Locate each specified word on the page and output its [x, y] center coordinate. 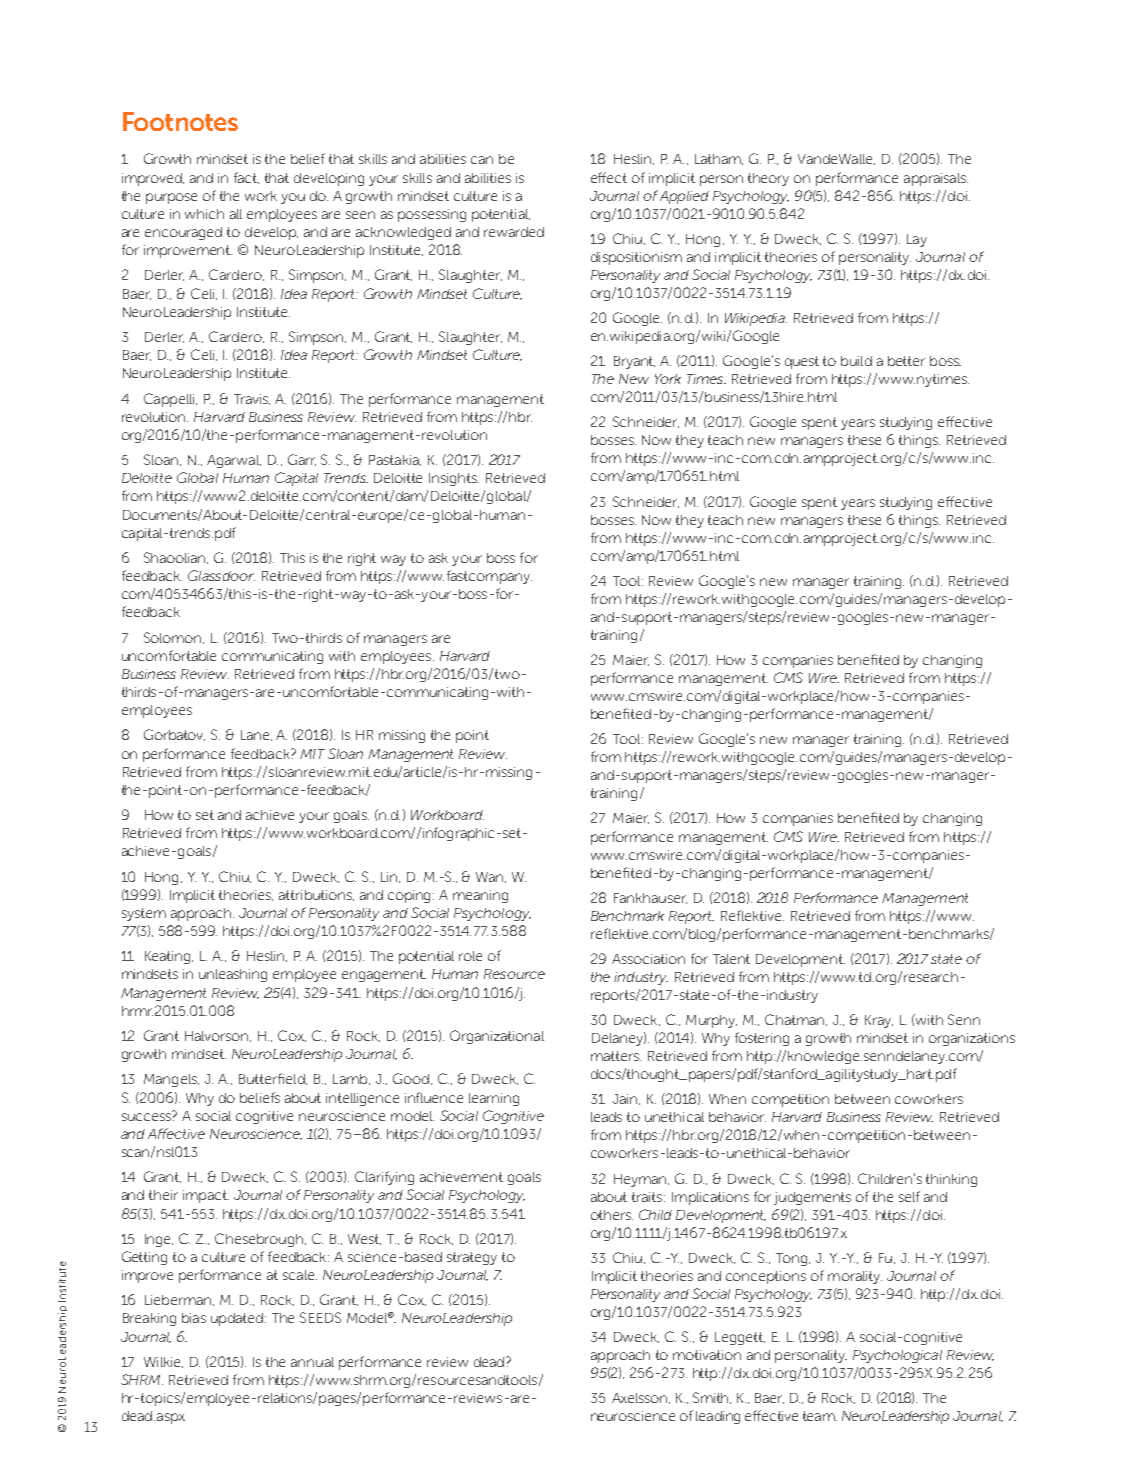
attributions [316, 895]
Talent [731, 959]
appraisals [936, 179]
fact [246, 178]
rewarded [514, 232]
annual [312, 1362]
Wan [491, 877]
